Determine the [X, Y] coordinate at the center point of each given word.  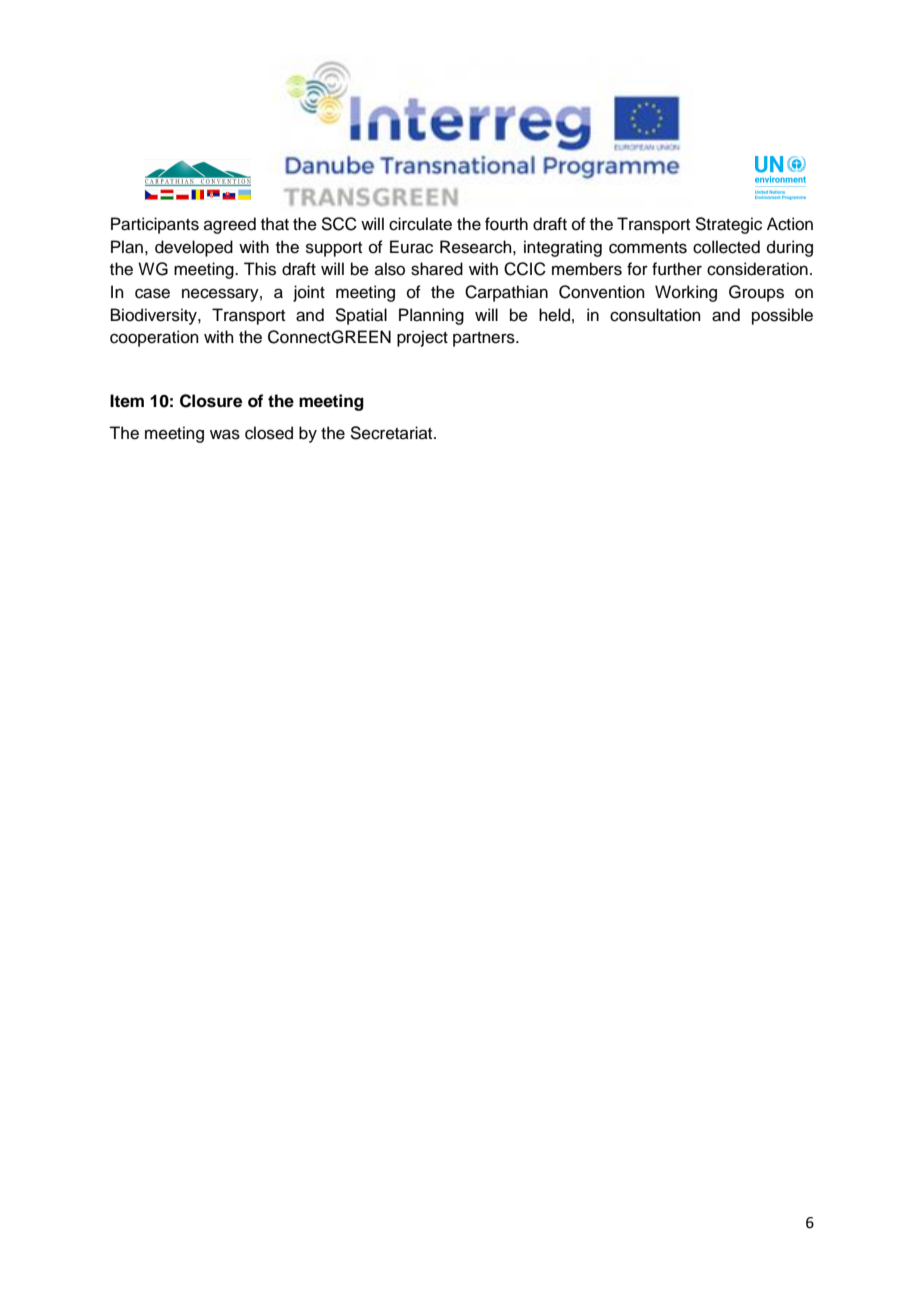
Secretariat [392, 433]
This [260, 269]
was [225, 434]
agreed [230, 225]
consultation [655, 315]
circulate [420, 224]
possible [782, 316]
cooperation [154, 338]
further [677, 269]
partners [485, 339]
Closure [211, 401]
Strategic [728, 225]
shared [437, 269]
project [422, 338]
